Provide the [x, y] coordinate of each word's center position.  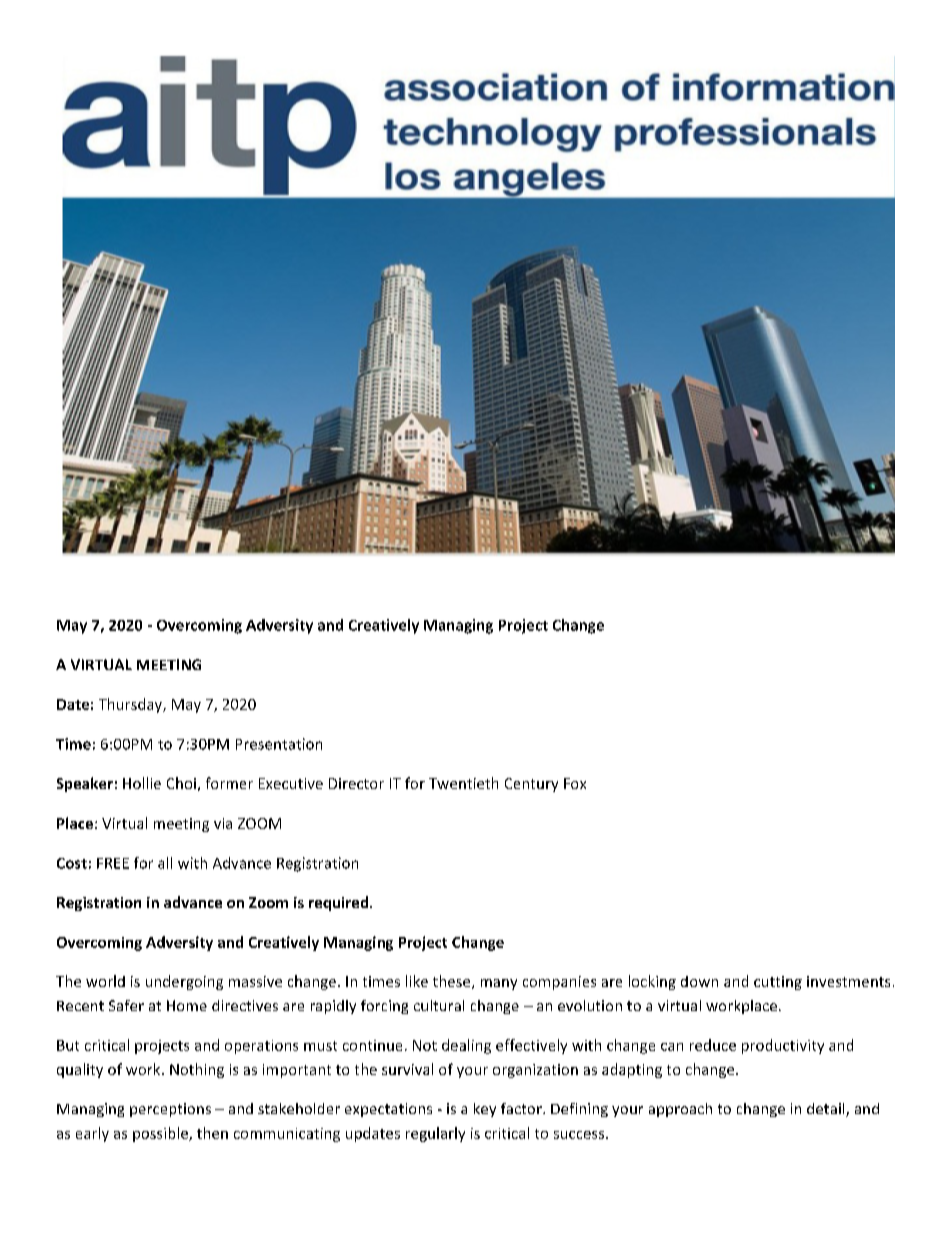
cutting [778, 983]
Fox [575, 783]
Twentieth [463, 783]
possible [161, 1134]
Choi [181, 783]
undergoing [184, 982]
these [453, 982]
